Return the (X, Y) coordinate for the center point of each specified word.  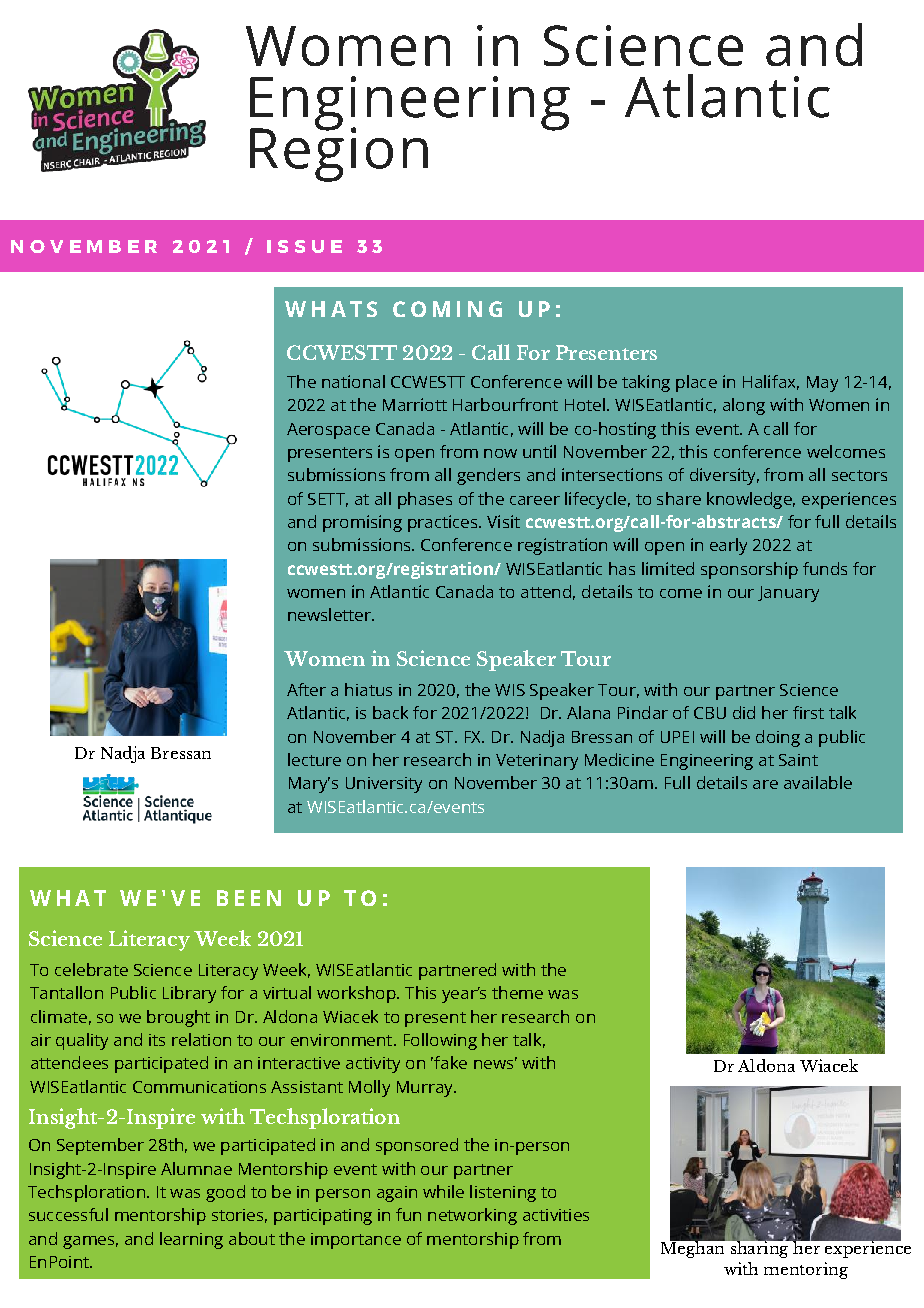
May (822, 384)
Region (339, 153)
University (384, 785)
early (728, 546)
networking (472, 1216)
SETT (328, 500)
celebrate (91, 969)
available (818, 782)
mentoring (806, 1270)
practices (444, 523)
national (353, 381)
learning (191, 1240)
